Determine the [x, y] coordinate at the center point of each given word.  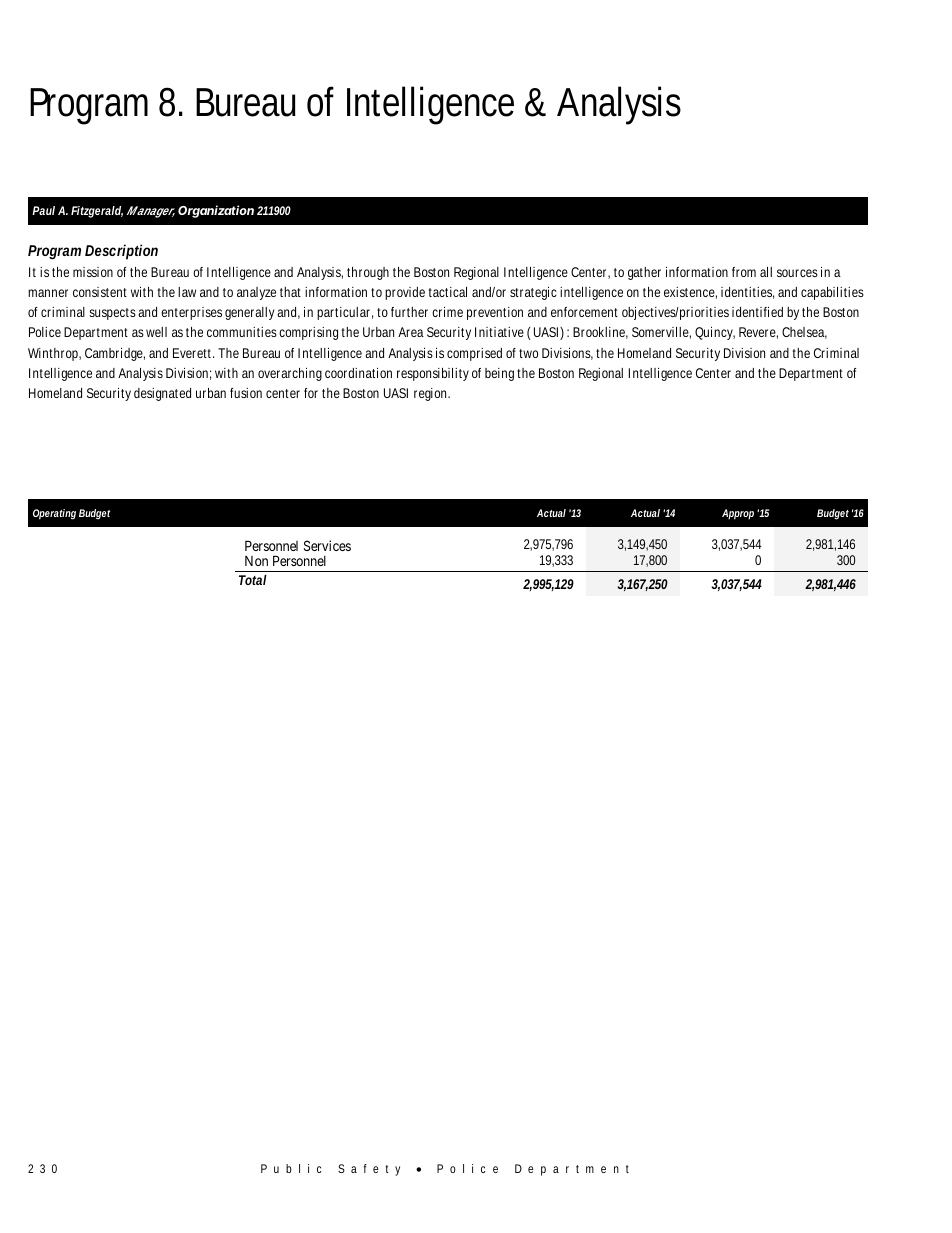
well [156, 332]
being [499, 374]
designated [162, 394]
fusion [246, 393]
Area [411, 332]
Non [256, 561]
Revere [758, 333]
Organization [216, 211]
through [368, 273]
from [746, 272]
